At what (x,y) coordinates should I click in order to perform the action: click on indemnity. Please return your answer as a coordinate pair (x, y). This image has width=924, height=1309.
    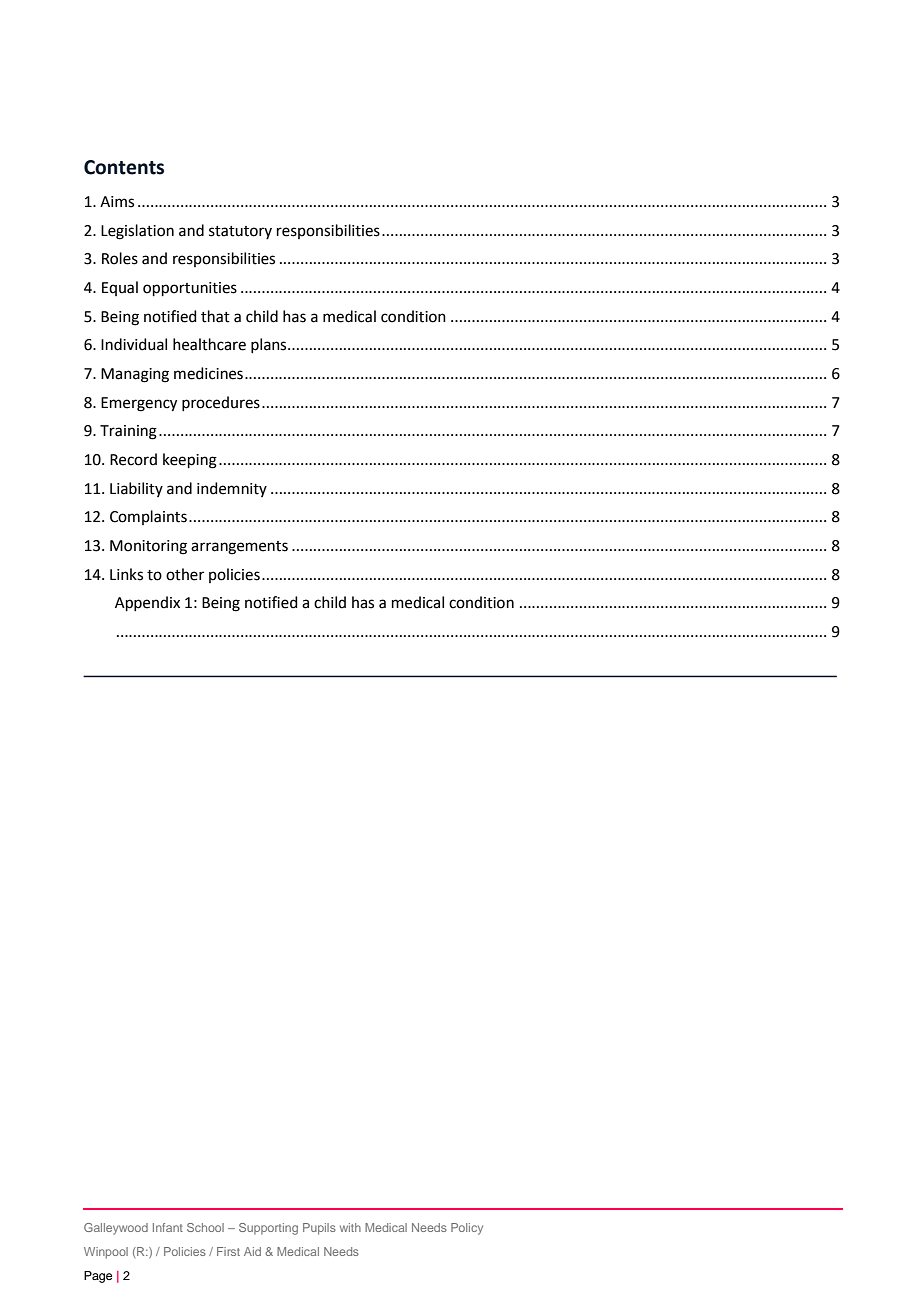
    Looking at the image, I should click on (232, 489).
